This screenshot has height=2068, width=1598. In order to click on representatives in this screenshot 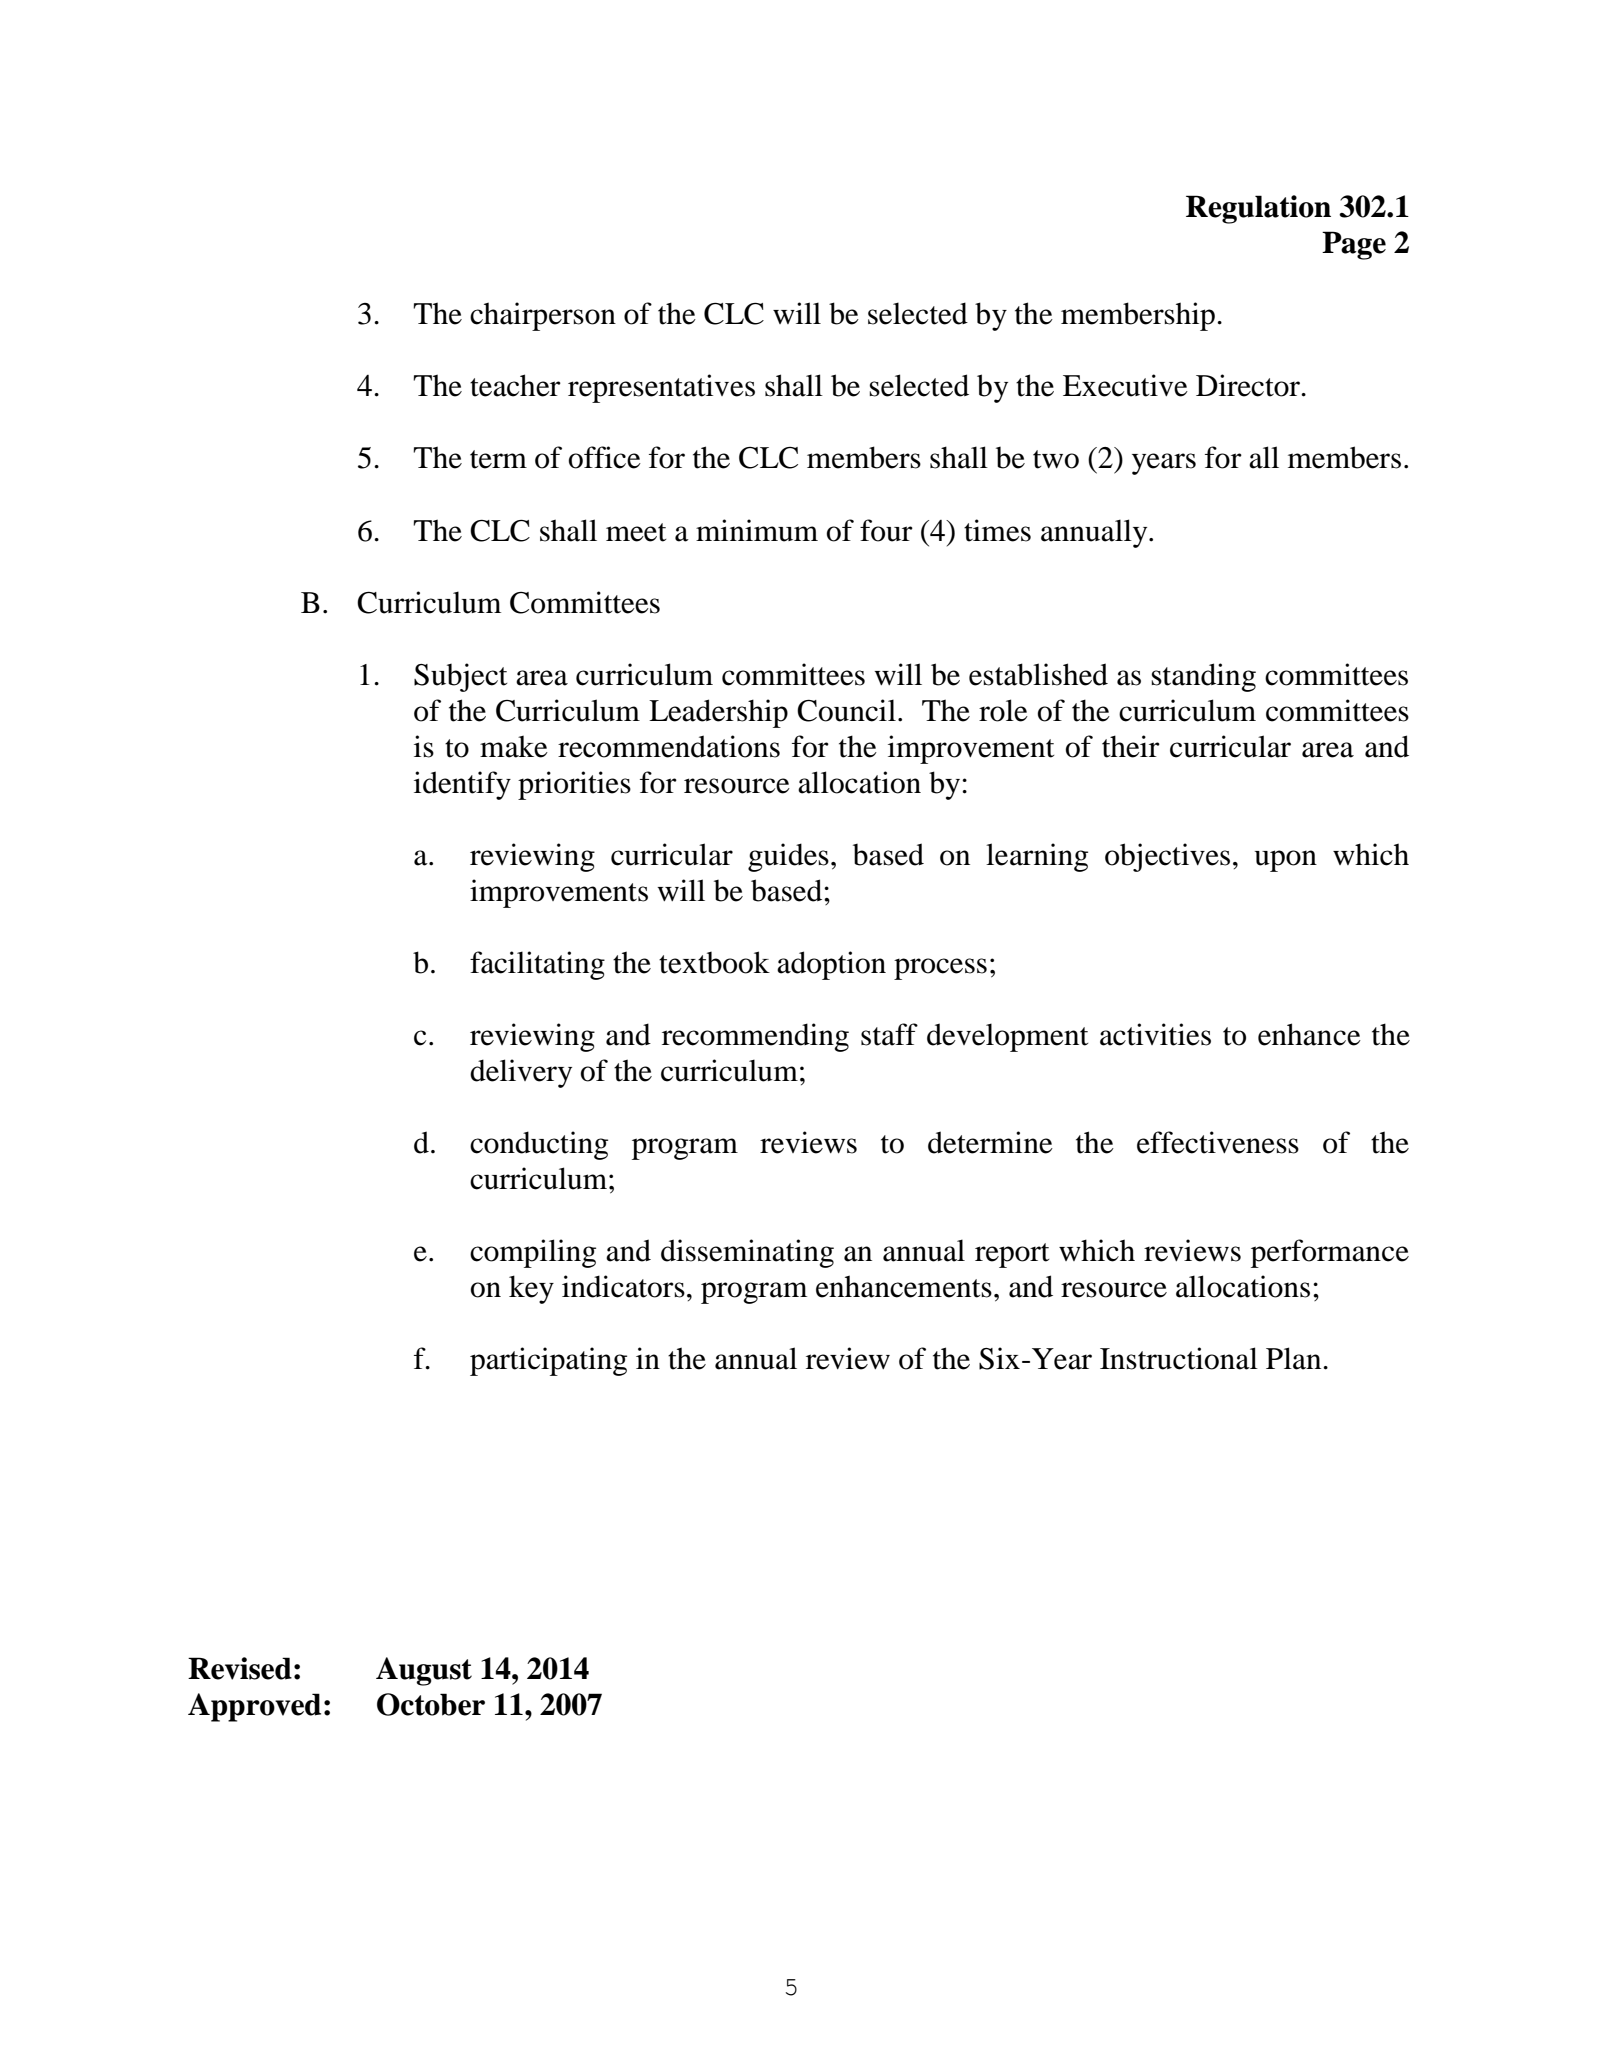, I will do `click(661, 388)`.
